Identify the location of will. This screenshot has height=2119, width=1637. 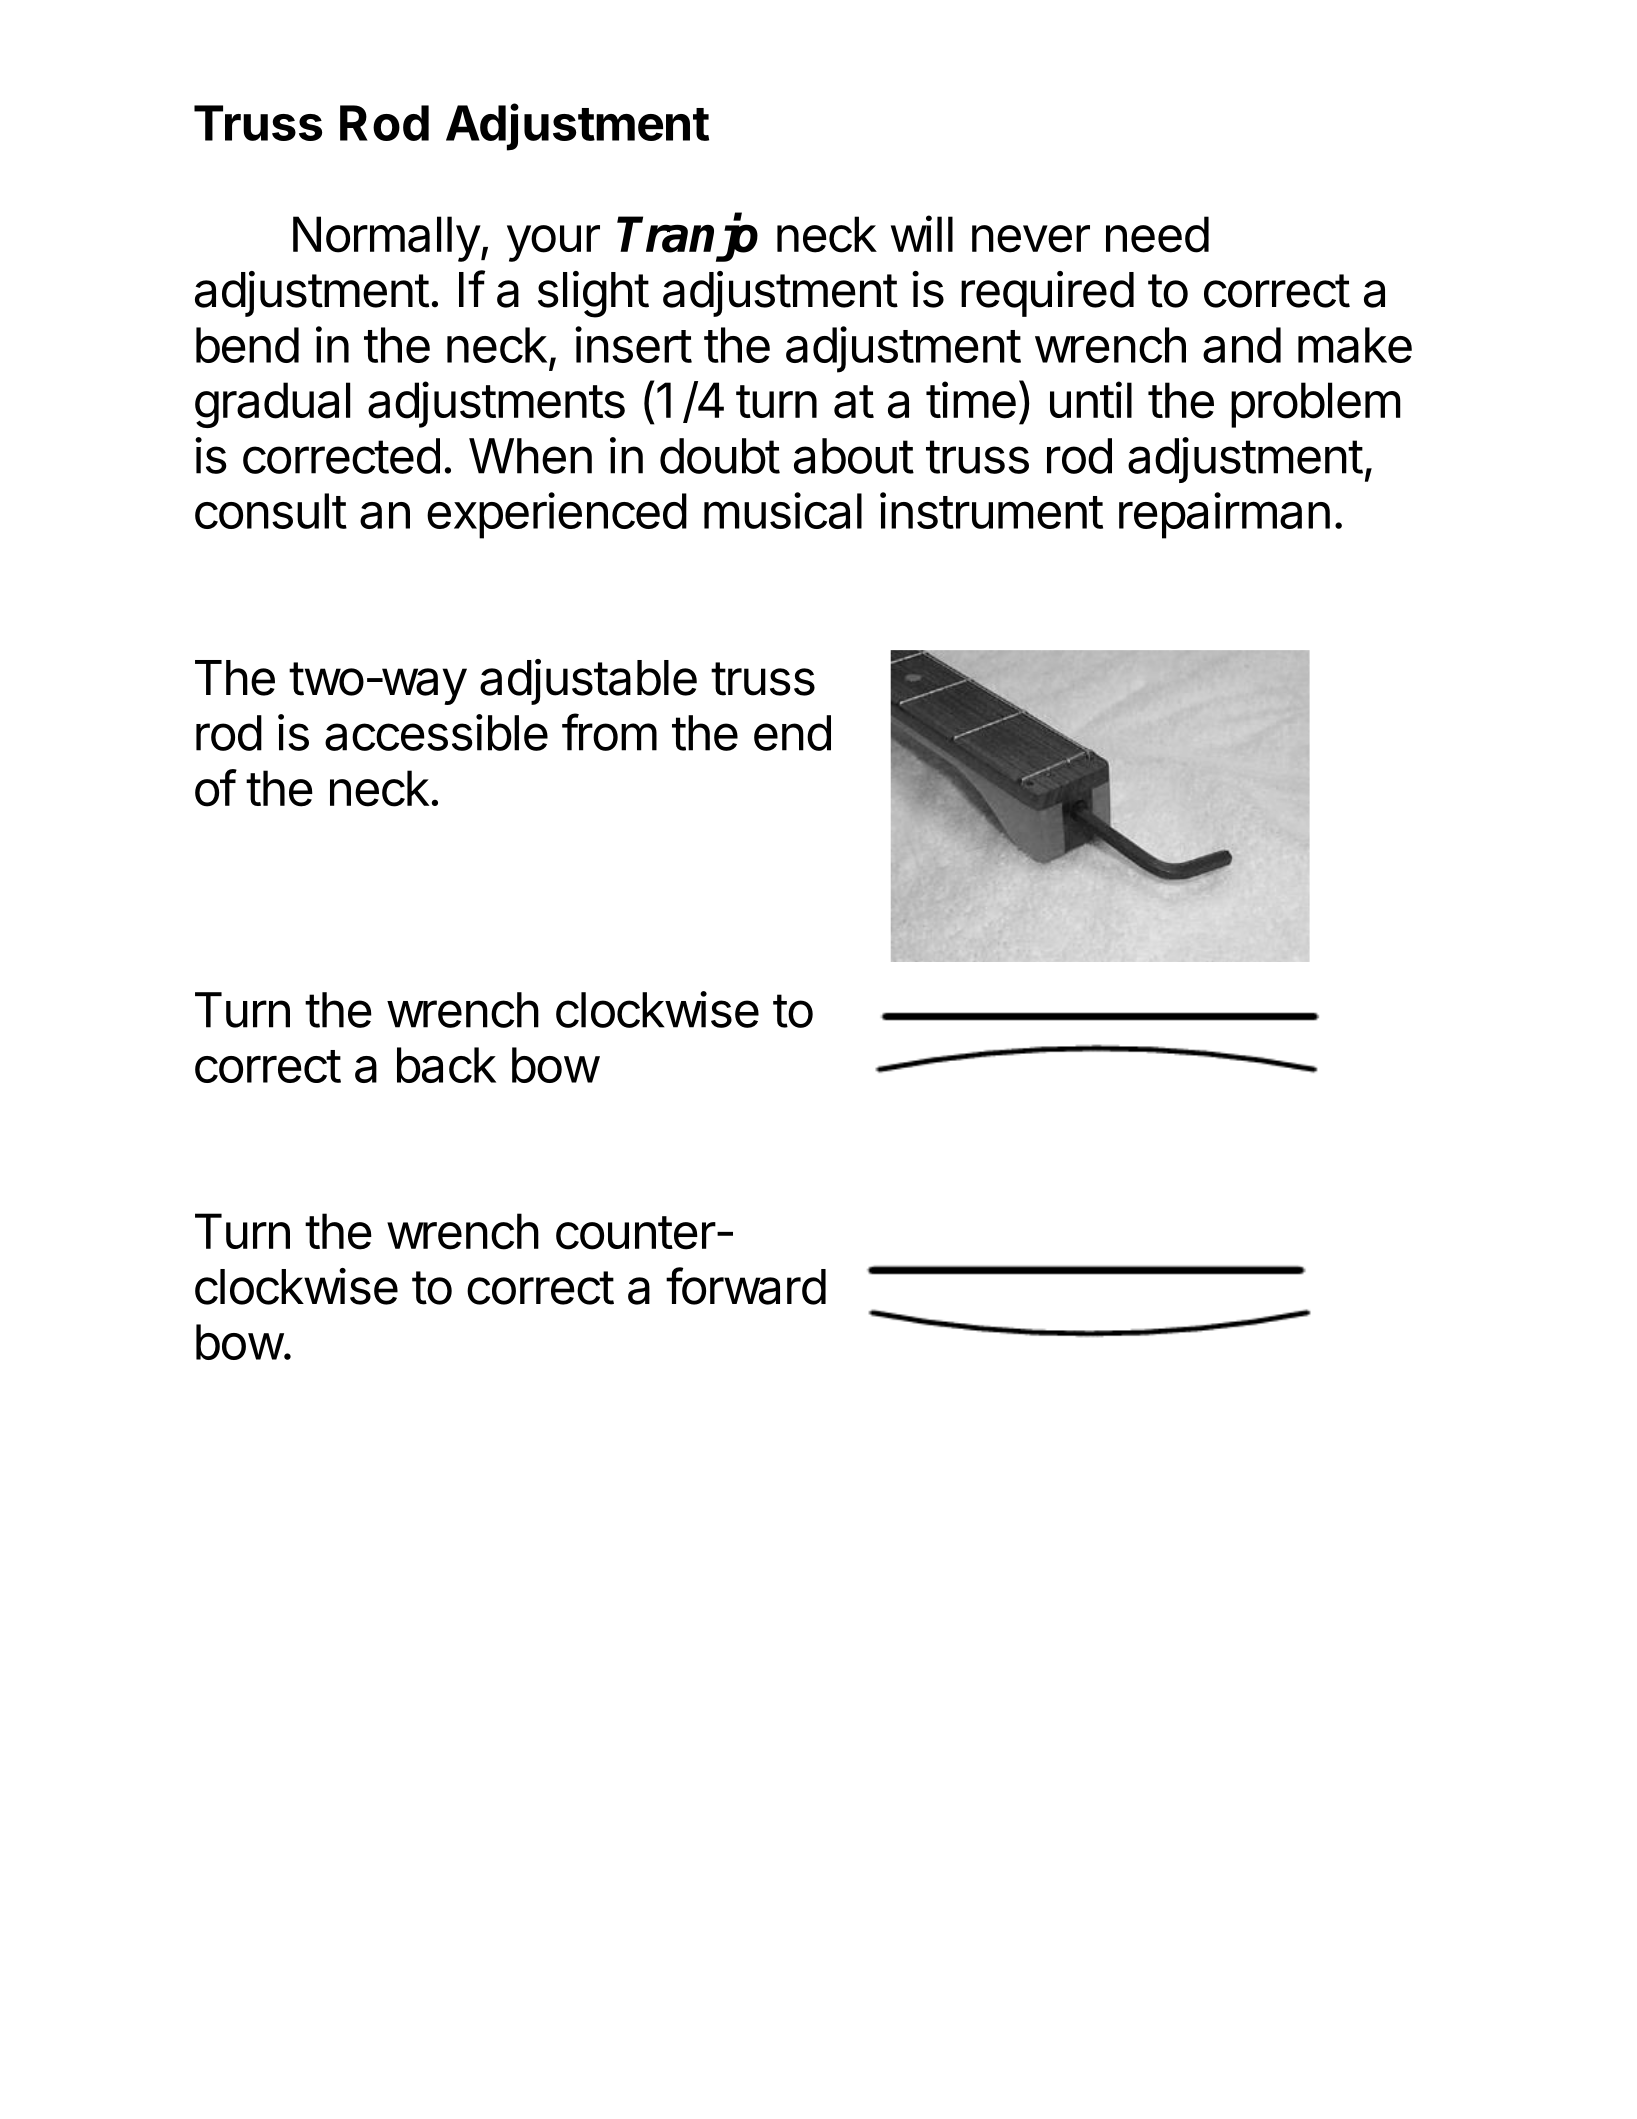
(922, 233).
